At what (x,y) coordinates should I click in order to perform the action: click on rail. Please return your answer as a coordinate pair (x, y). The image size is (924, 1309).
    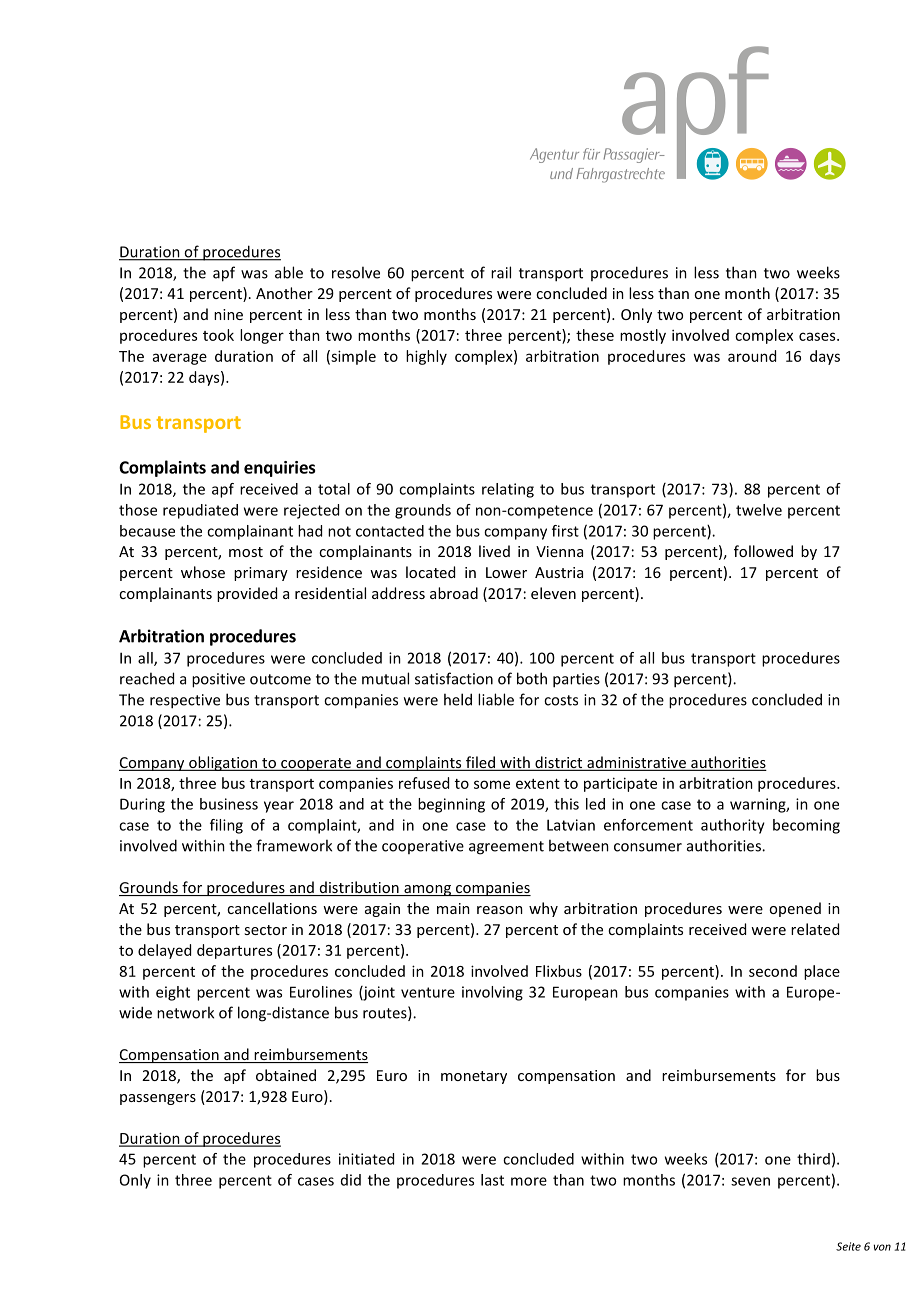
    Looking at the image, I should click on (501, 272).
